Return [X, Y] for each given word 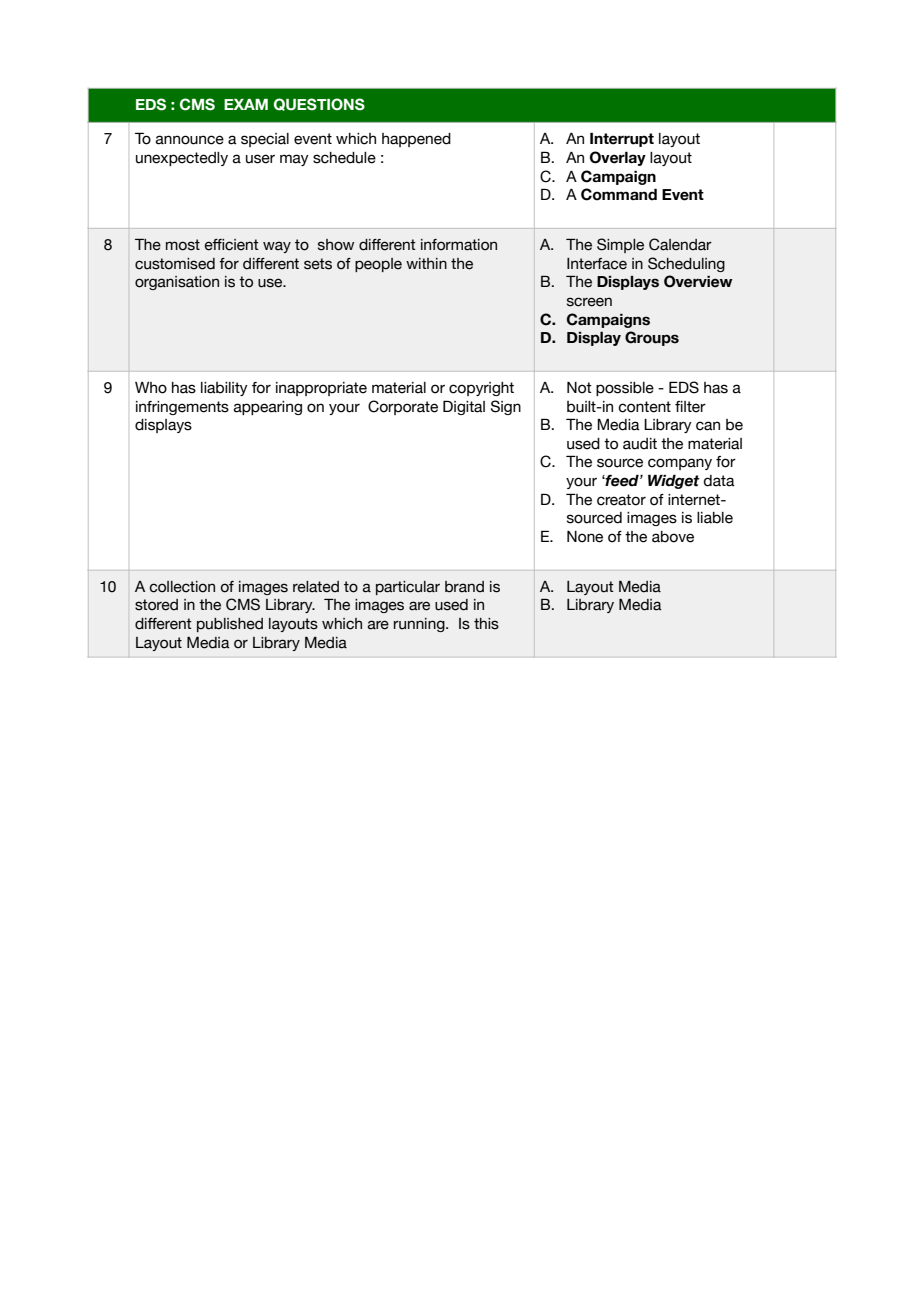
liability [224, 389]
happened [416, 140]
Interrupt [622, 139]
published [230, 625]
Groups [652, 338]
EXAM [246, 104]
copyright [481, 389]
